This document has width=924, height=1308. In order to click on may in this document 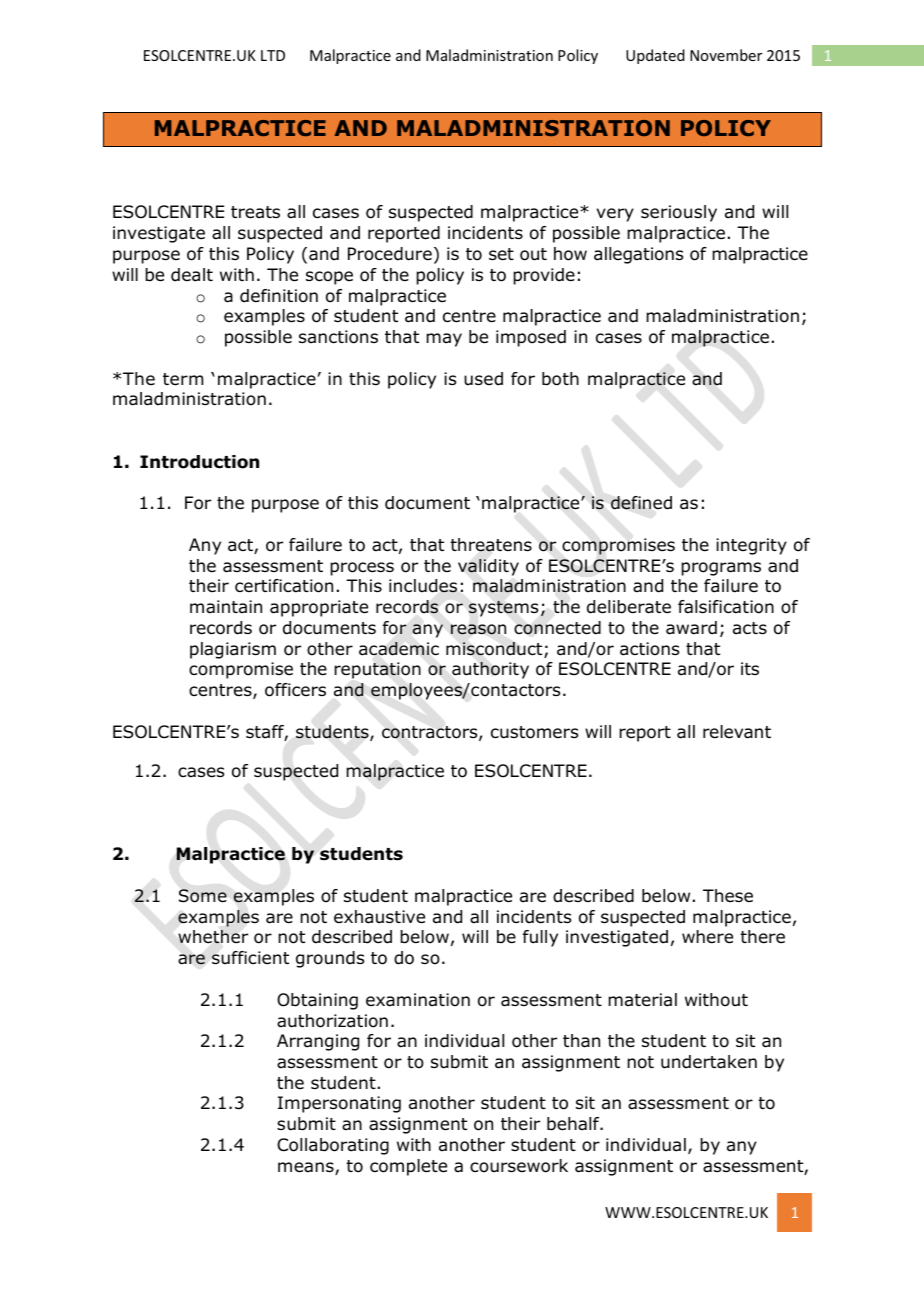, I will do `click(444, 340)`.
